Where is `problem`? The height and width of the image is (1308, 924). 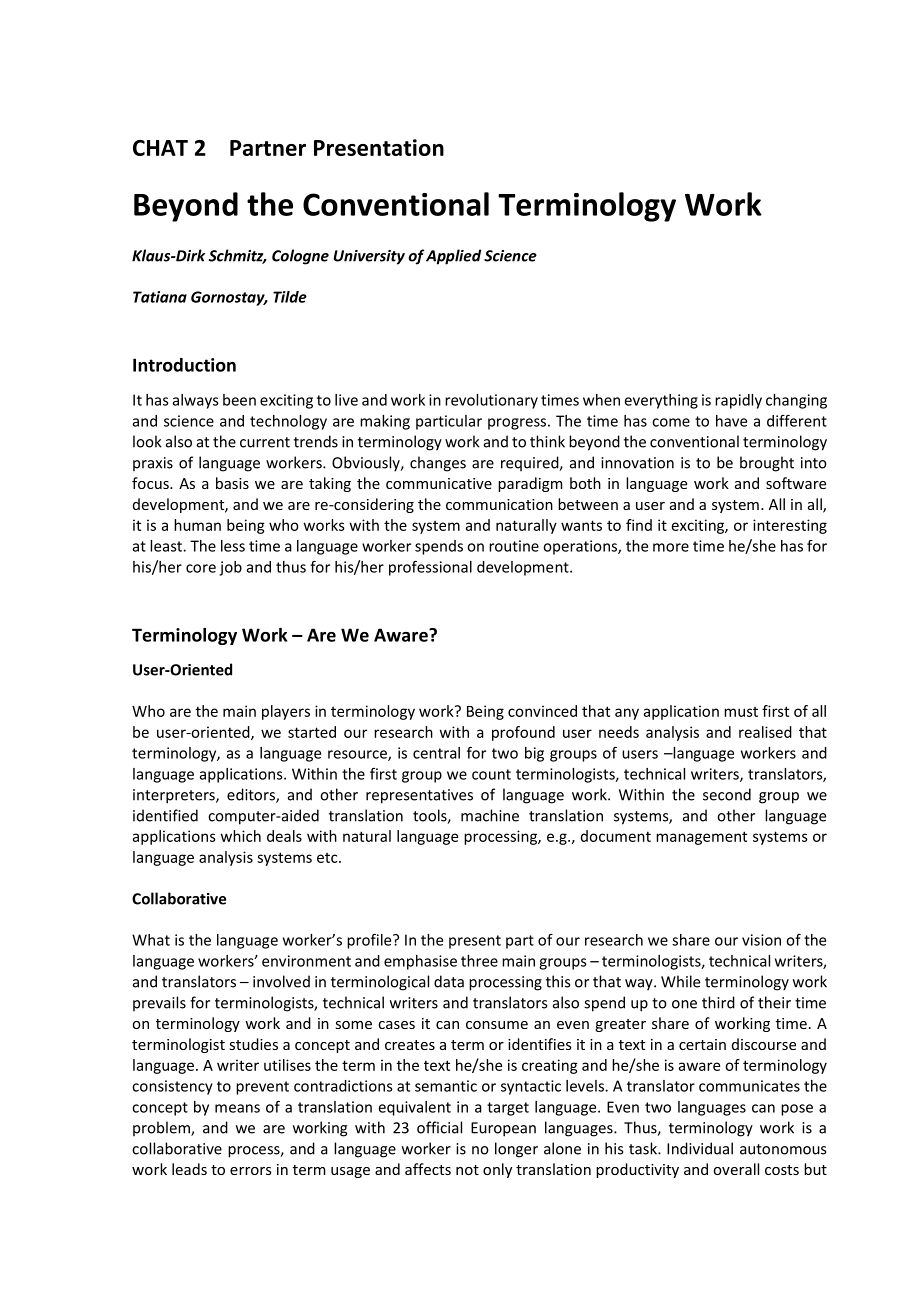
problem is located at coordinates (162, 1128).
